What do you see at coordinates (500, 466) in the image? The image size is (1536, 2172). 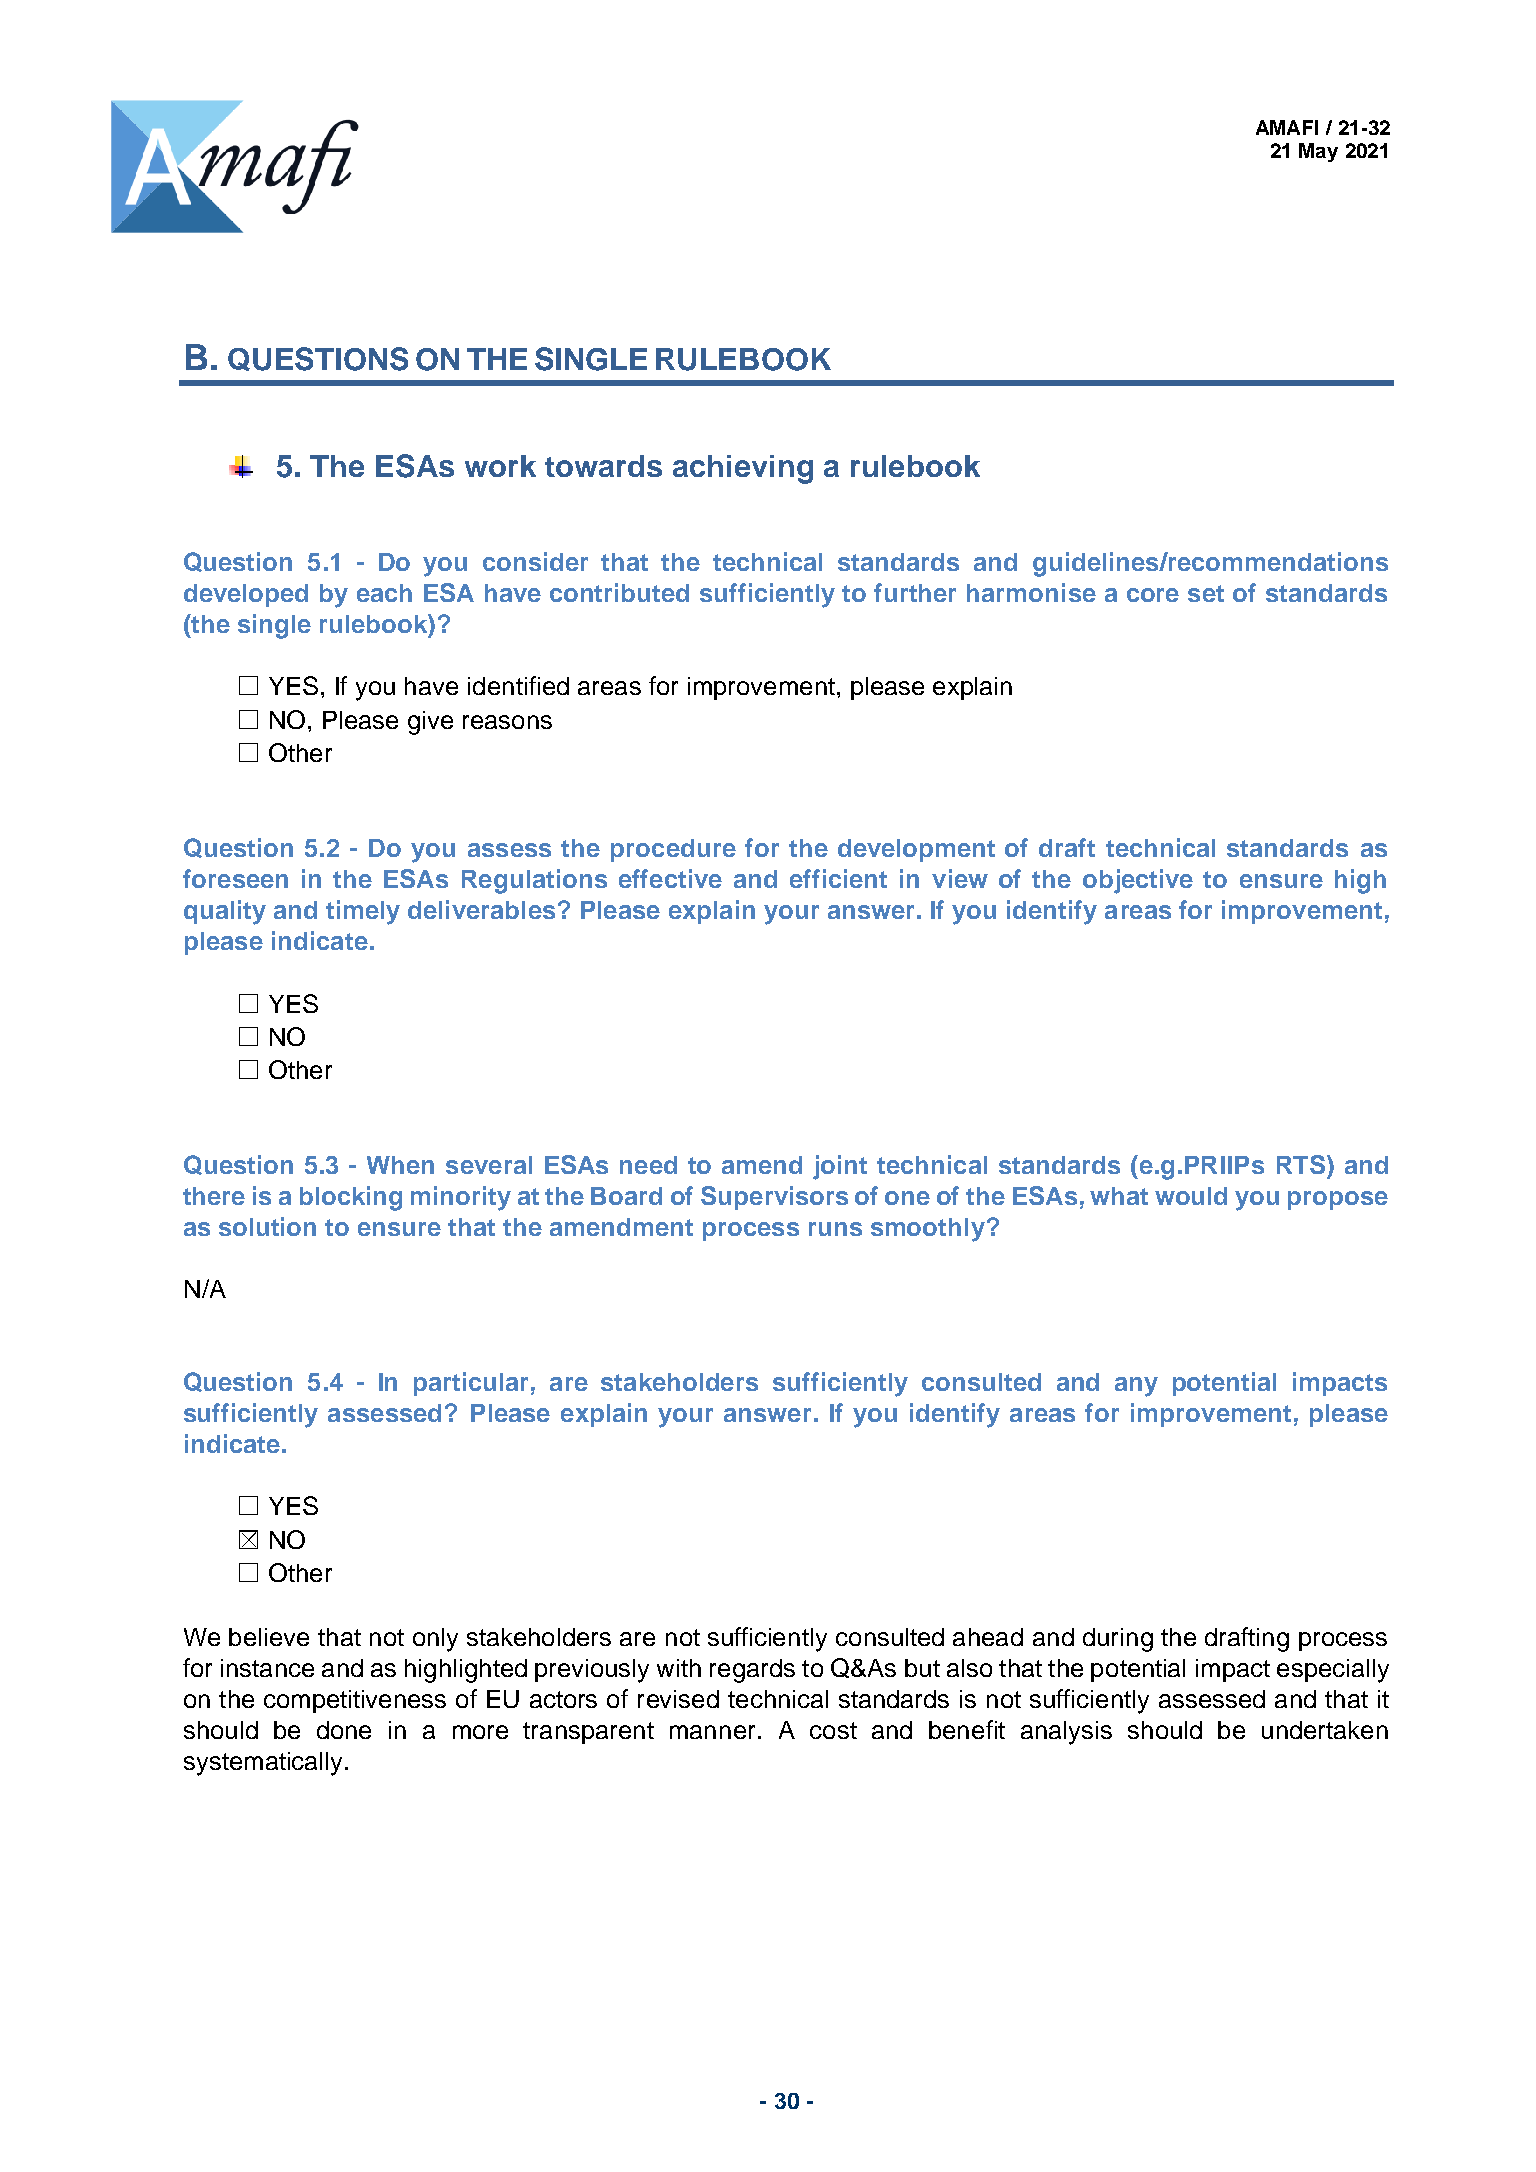 I see `work` at bounding box center [500, 466].
